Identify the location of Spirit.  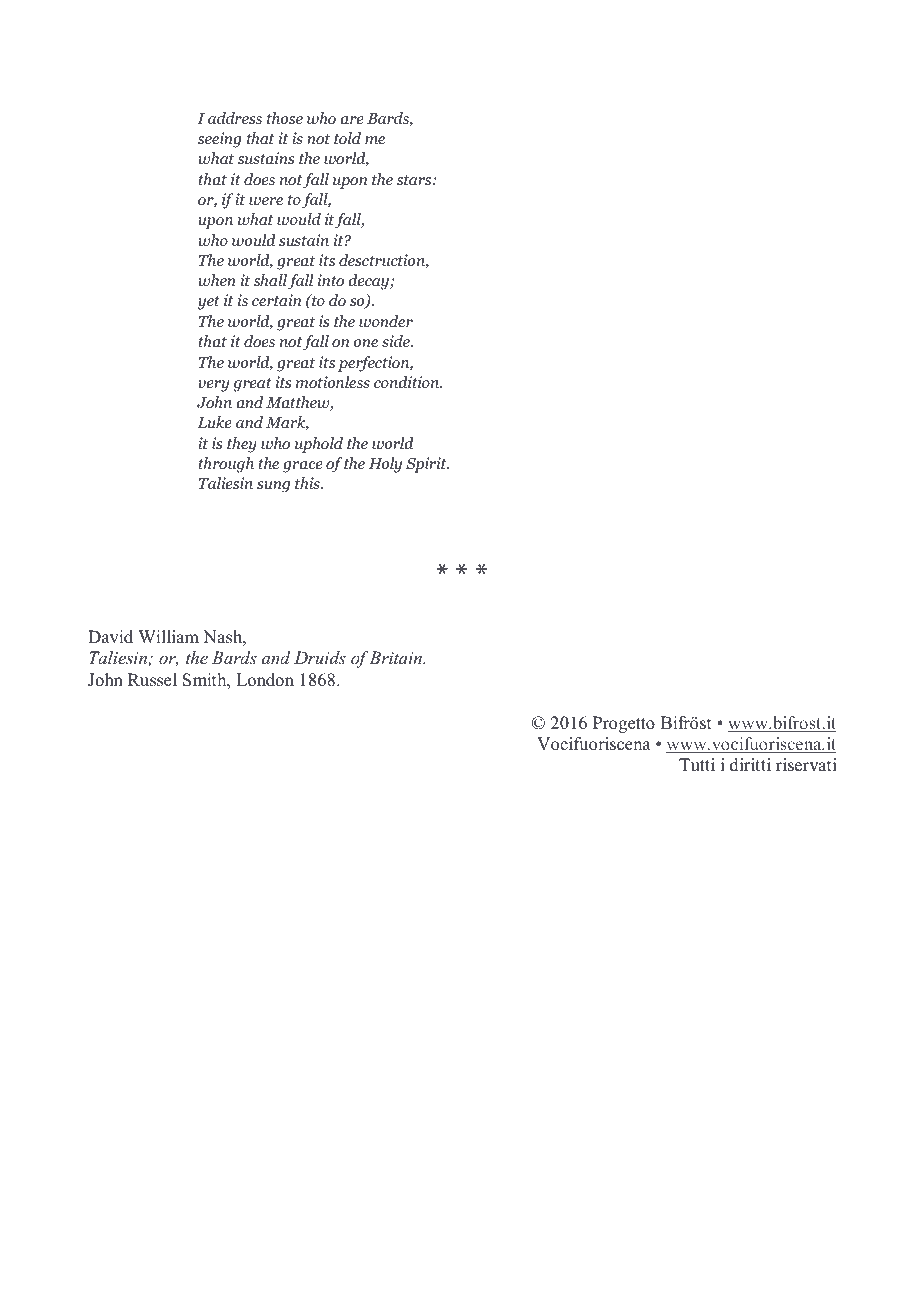
(427, 465).
